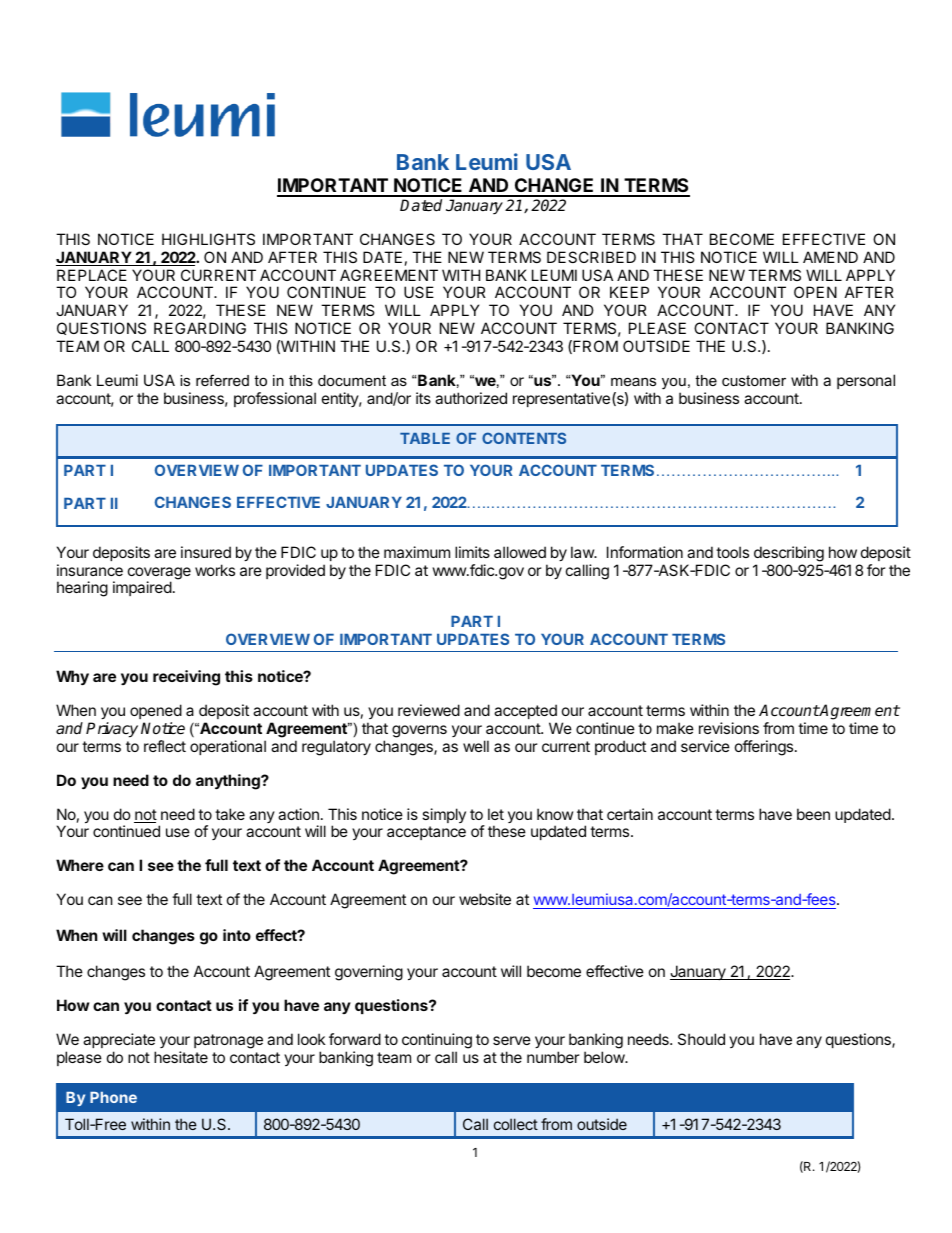 The height and width of the screenshot is (1233, 952). What do you see at coordinates (485, 899) in the screenshot?
I see `website` at bounding box center [485, 899].
